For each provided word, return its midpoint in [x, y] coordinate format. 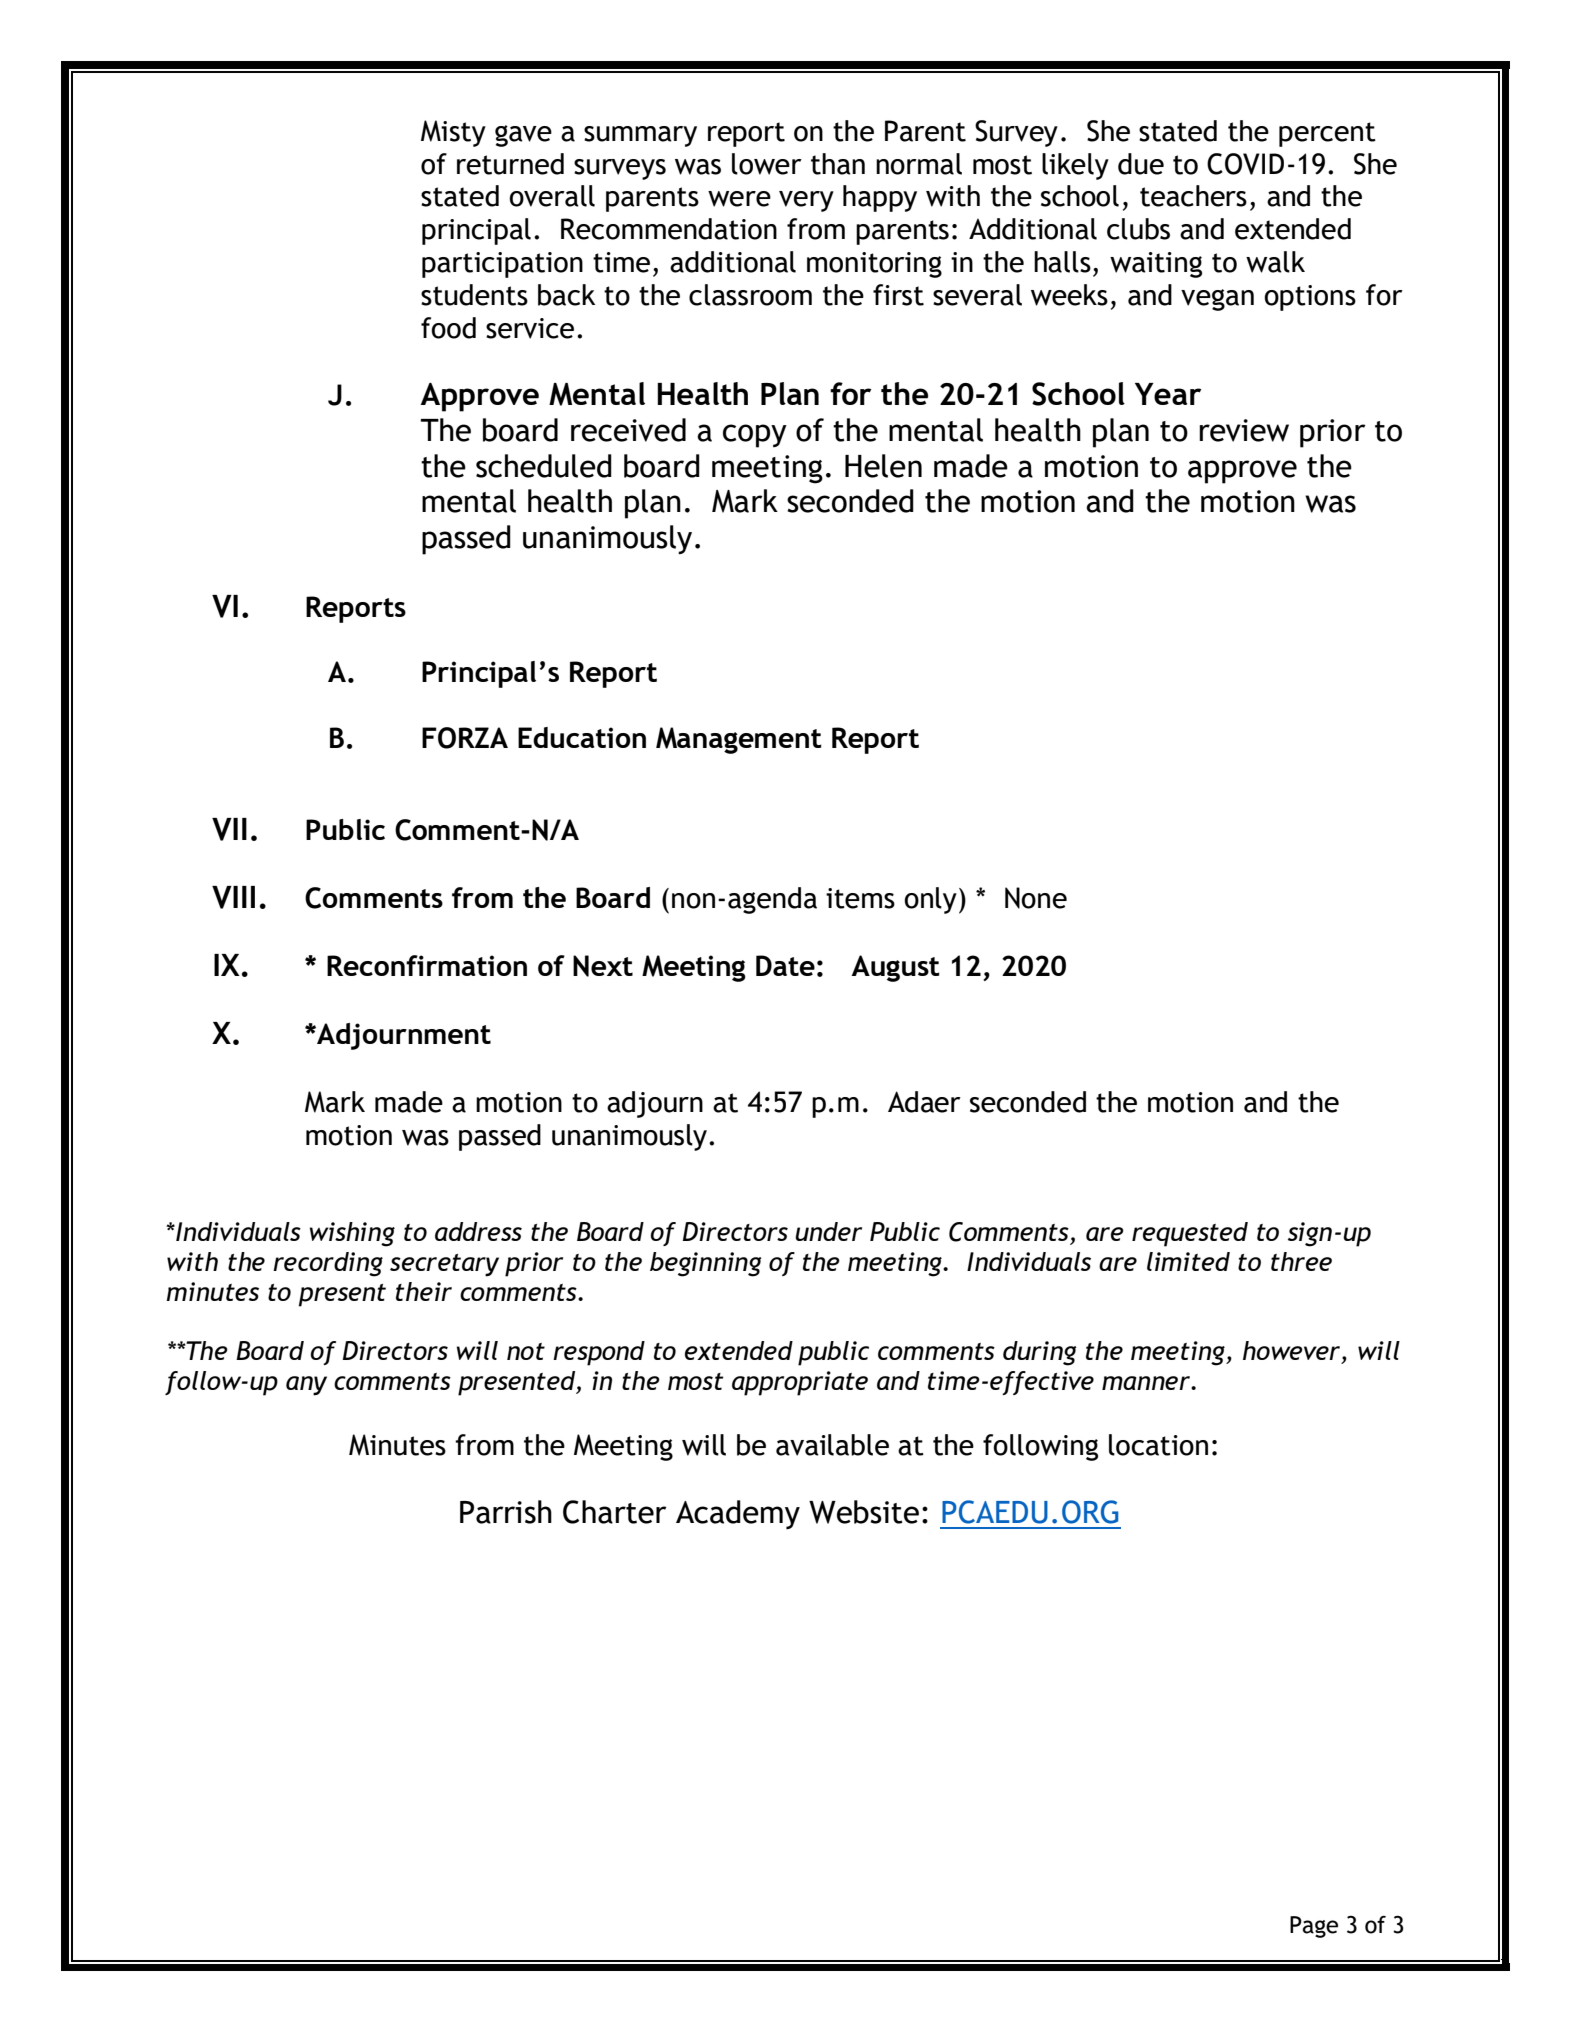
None [1036, 898]
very [806, 201]
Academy [738, 1515]
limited [1188, 1261]
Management [739, 740]
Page [1314, 1927]
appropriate [800, 1383]
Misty [453, 133]
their [424, 1291]
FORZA [465, 738]
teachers [1193, 196]
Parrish [506, 1512]
